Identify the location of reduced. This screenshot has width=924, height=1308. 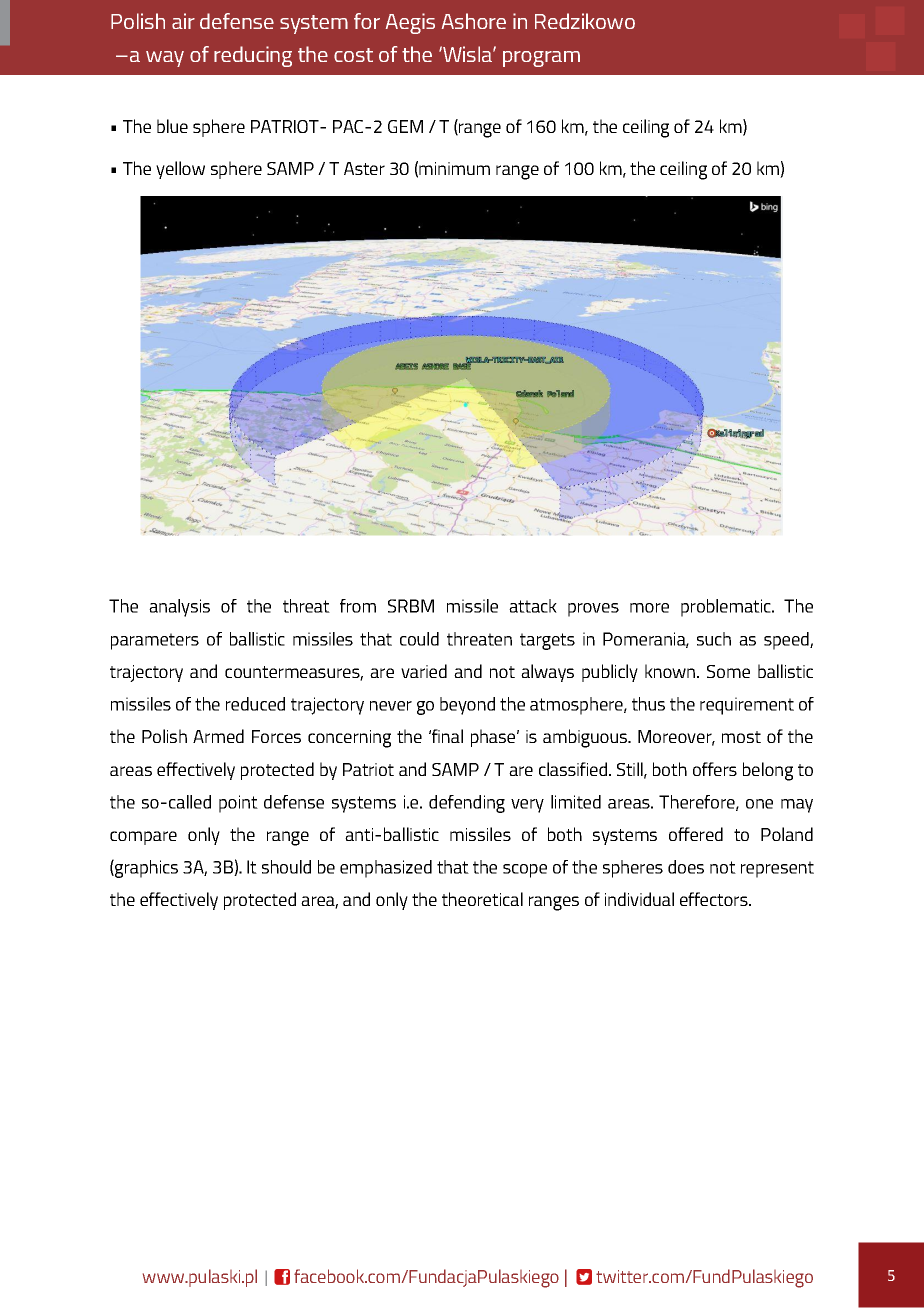
(255, 704).
